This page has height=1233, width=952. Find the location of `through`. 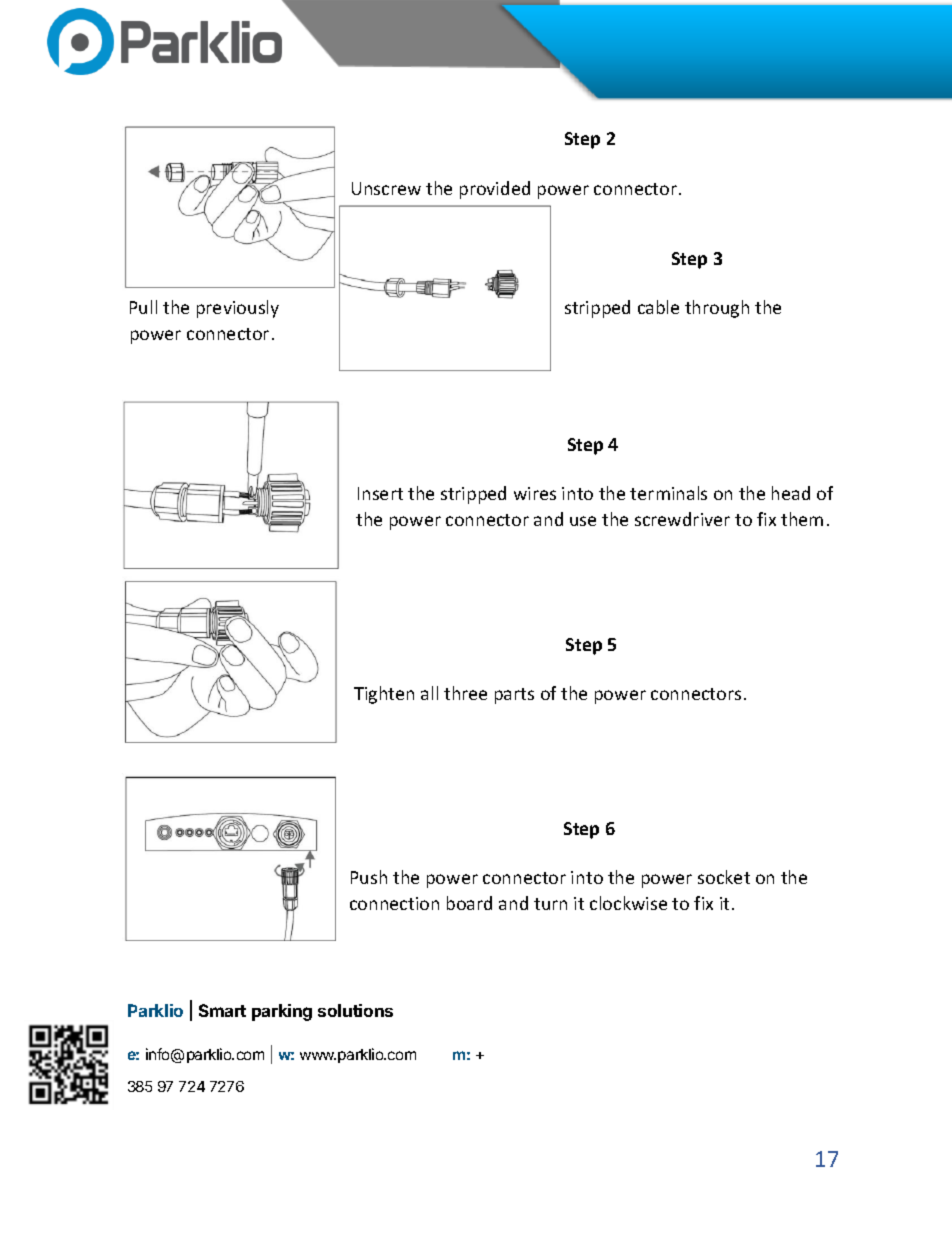

through is located at coordinates (717, 309).
